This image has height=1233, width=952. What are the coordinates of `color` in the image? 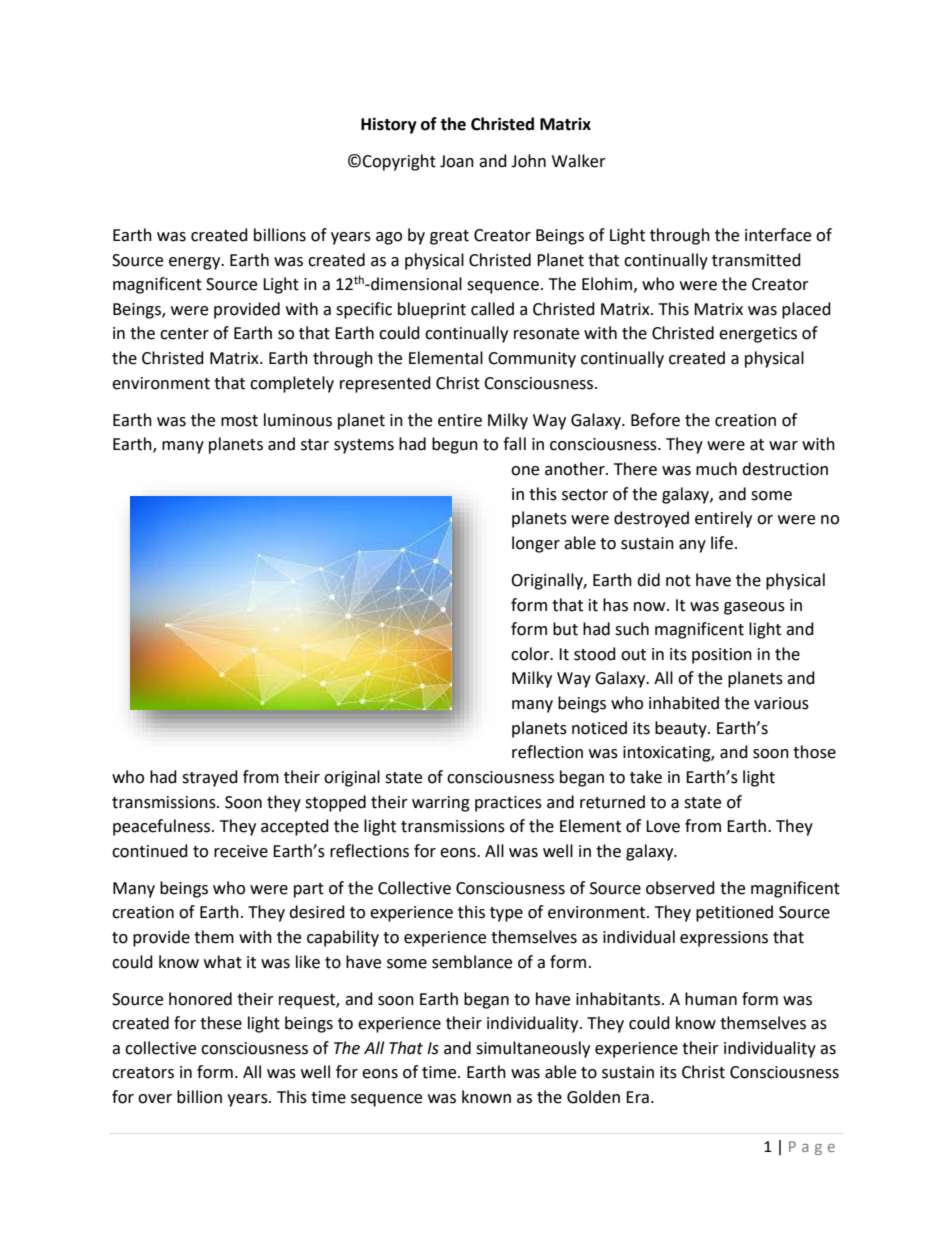 It's located at (531, 654).
